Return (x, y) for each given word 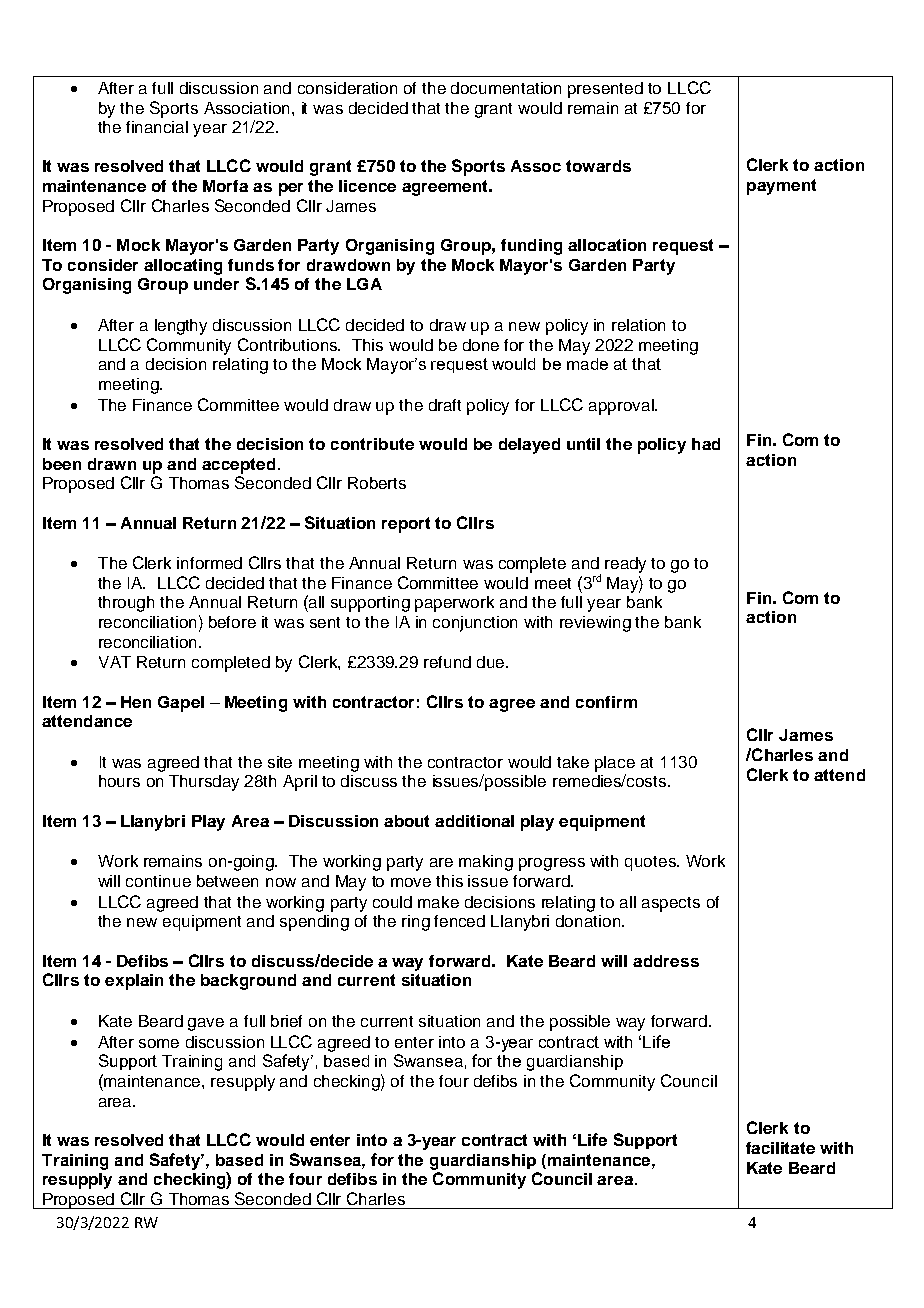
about (406, 821)
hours (119, 781)
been (62, 464)
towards (598, 166)
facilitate (780, 1148)
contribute (372, 444)
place (615, 764)
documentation (506, 88)
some (159, 1043)
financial (157, 127)
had (706, 444)
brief (286, 1021)
